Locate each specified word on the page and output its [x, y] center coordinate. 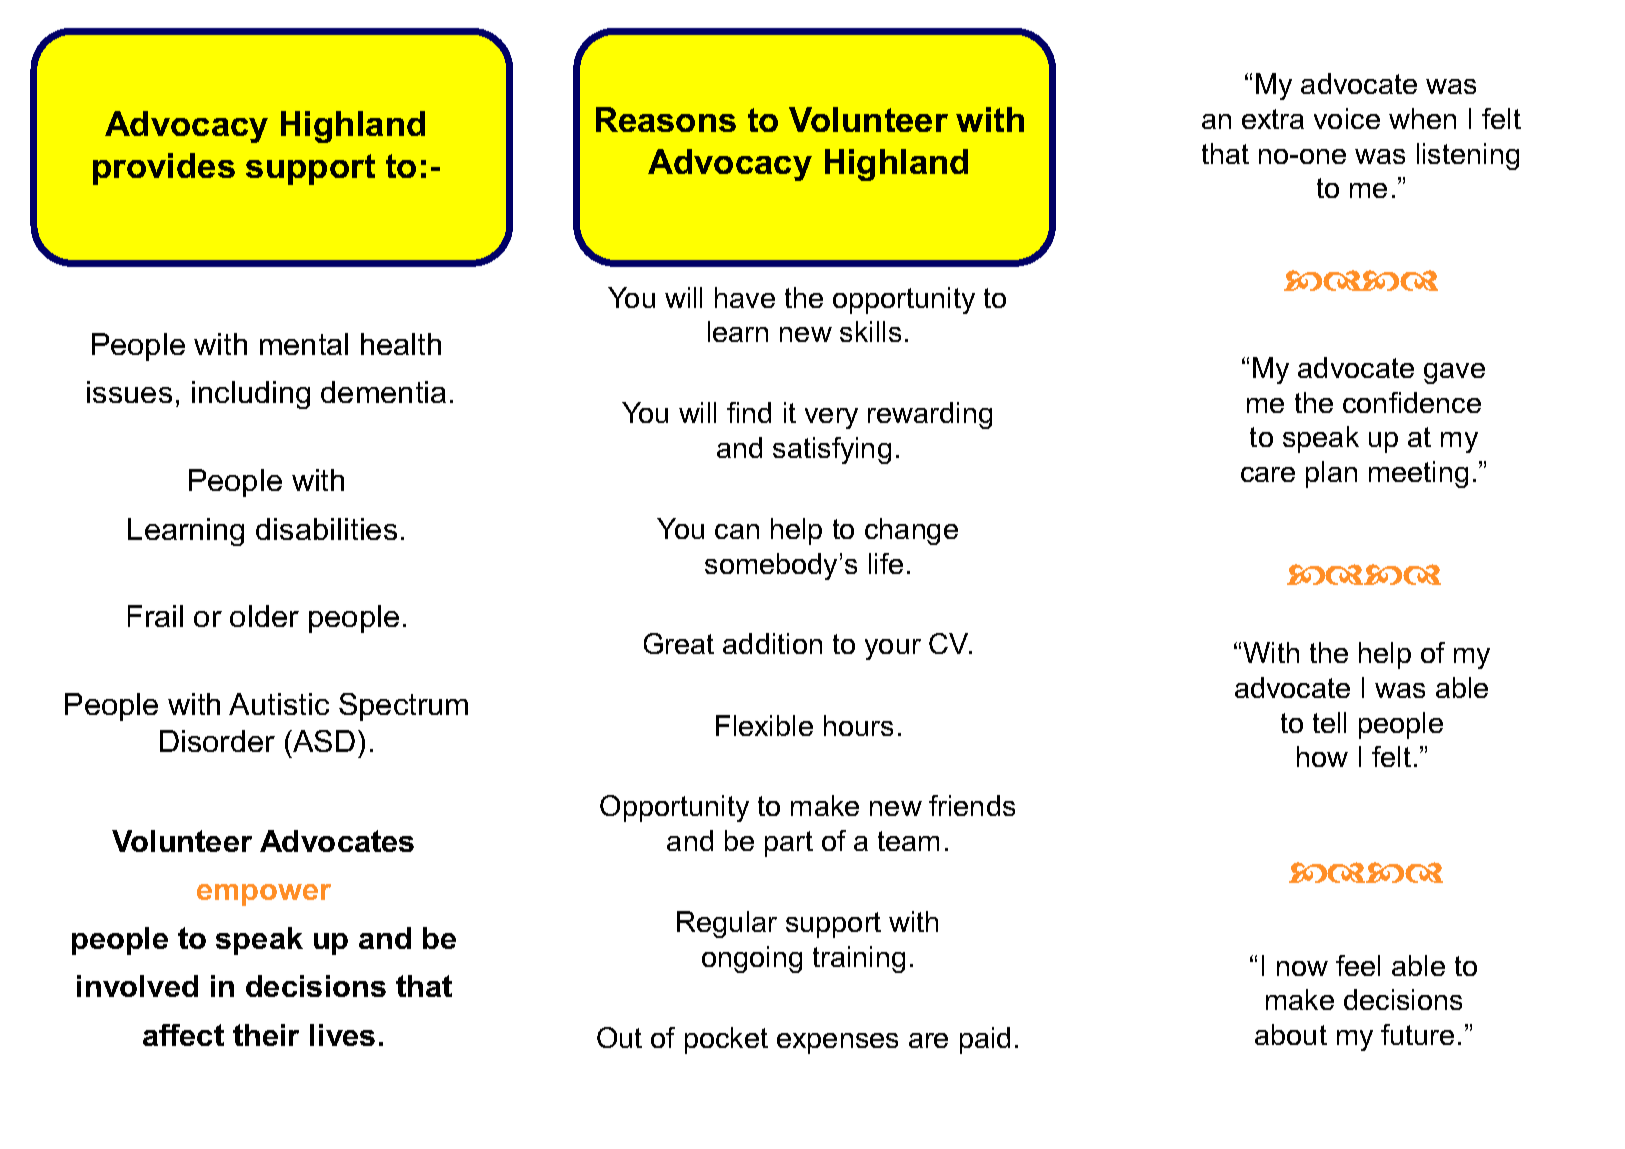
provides [164, 169]
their [266, 1035]
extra [1273, 119]
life [886, 563]
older [264, 616]
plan [1331, 474]
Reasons [666, 119]
